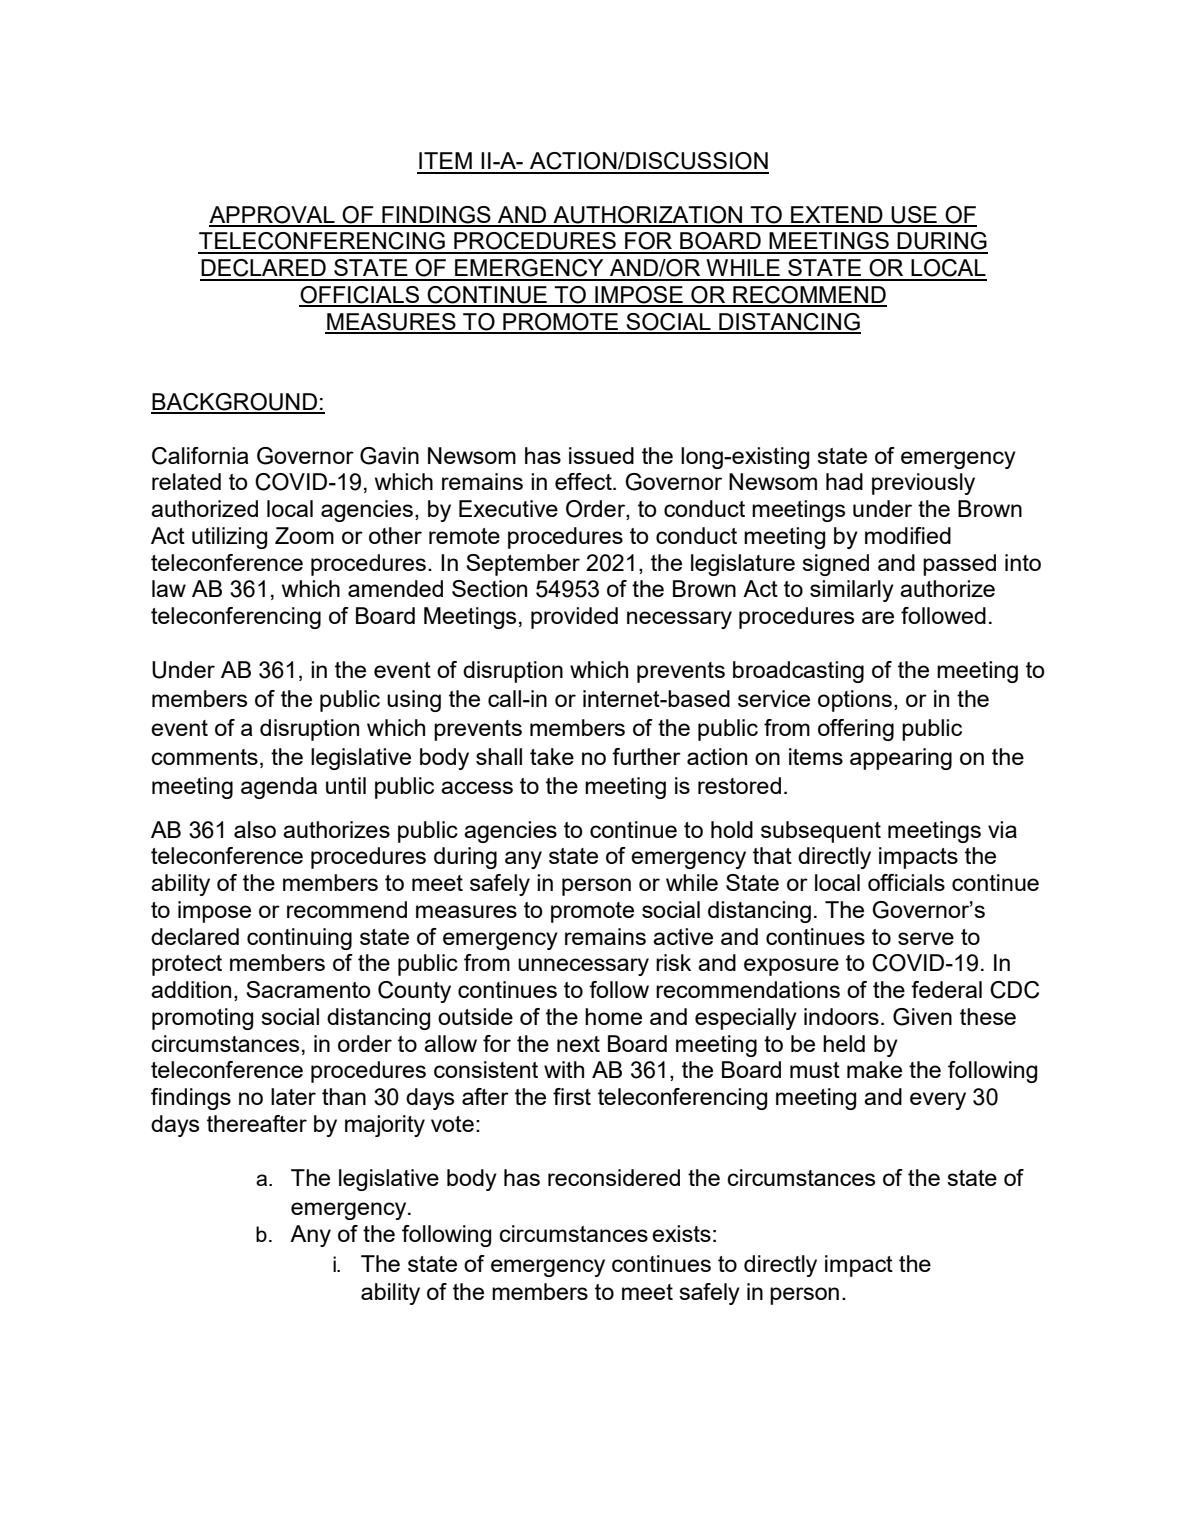 This screenshot has width=1187, height=1536. Describe the element at coordinates (385, 1126) in the screenshot. I see `majority` at that location.
